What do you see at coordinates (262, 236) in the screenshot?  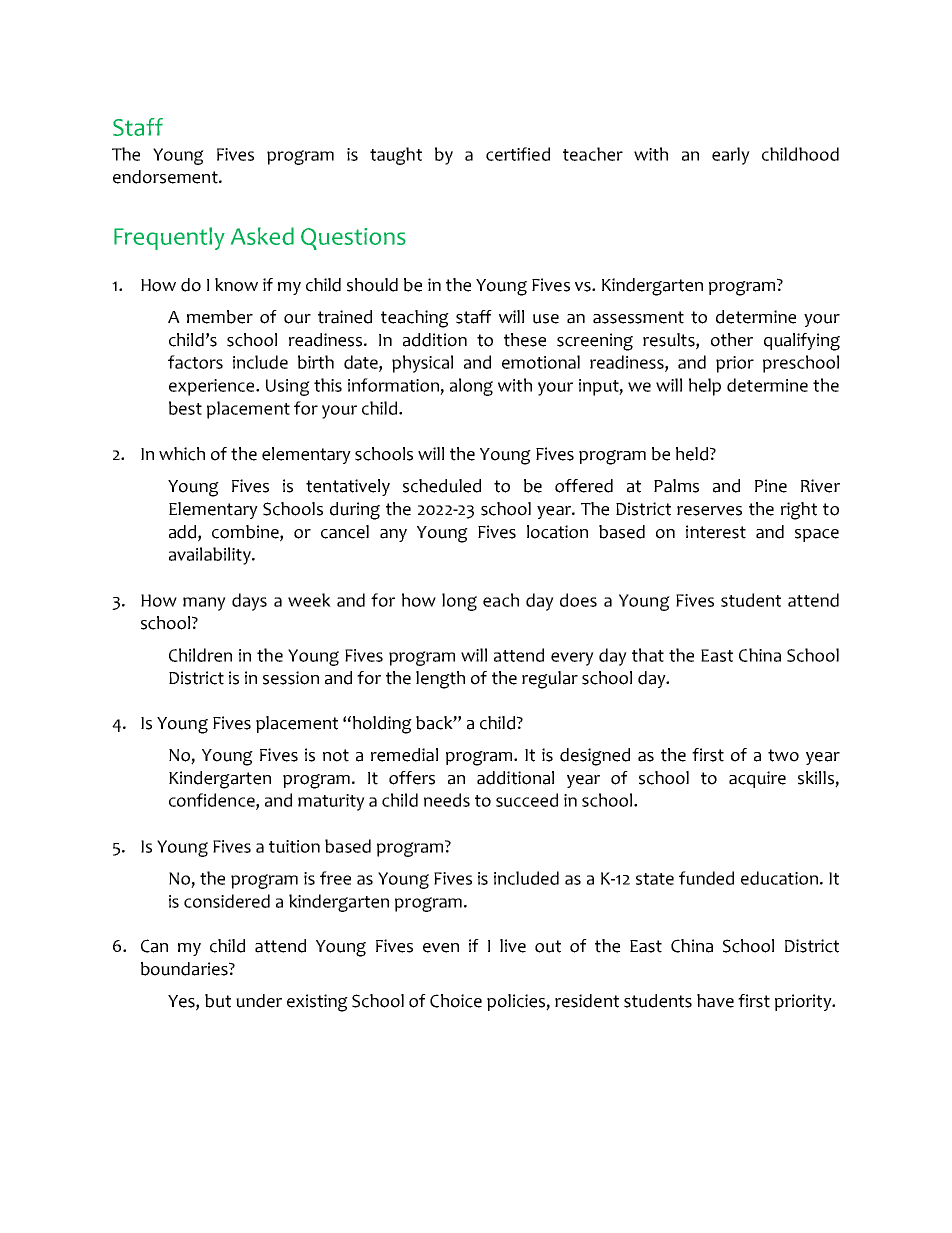 I see `Asked` at bounding box center [262, 236].
